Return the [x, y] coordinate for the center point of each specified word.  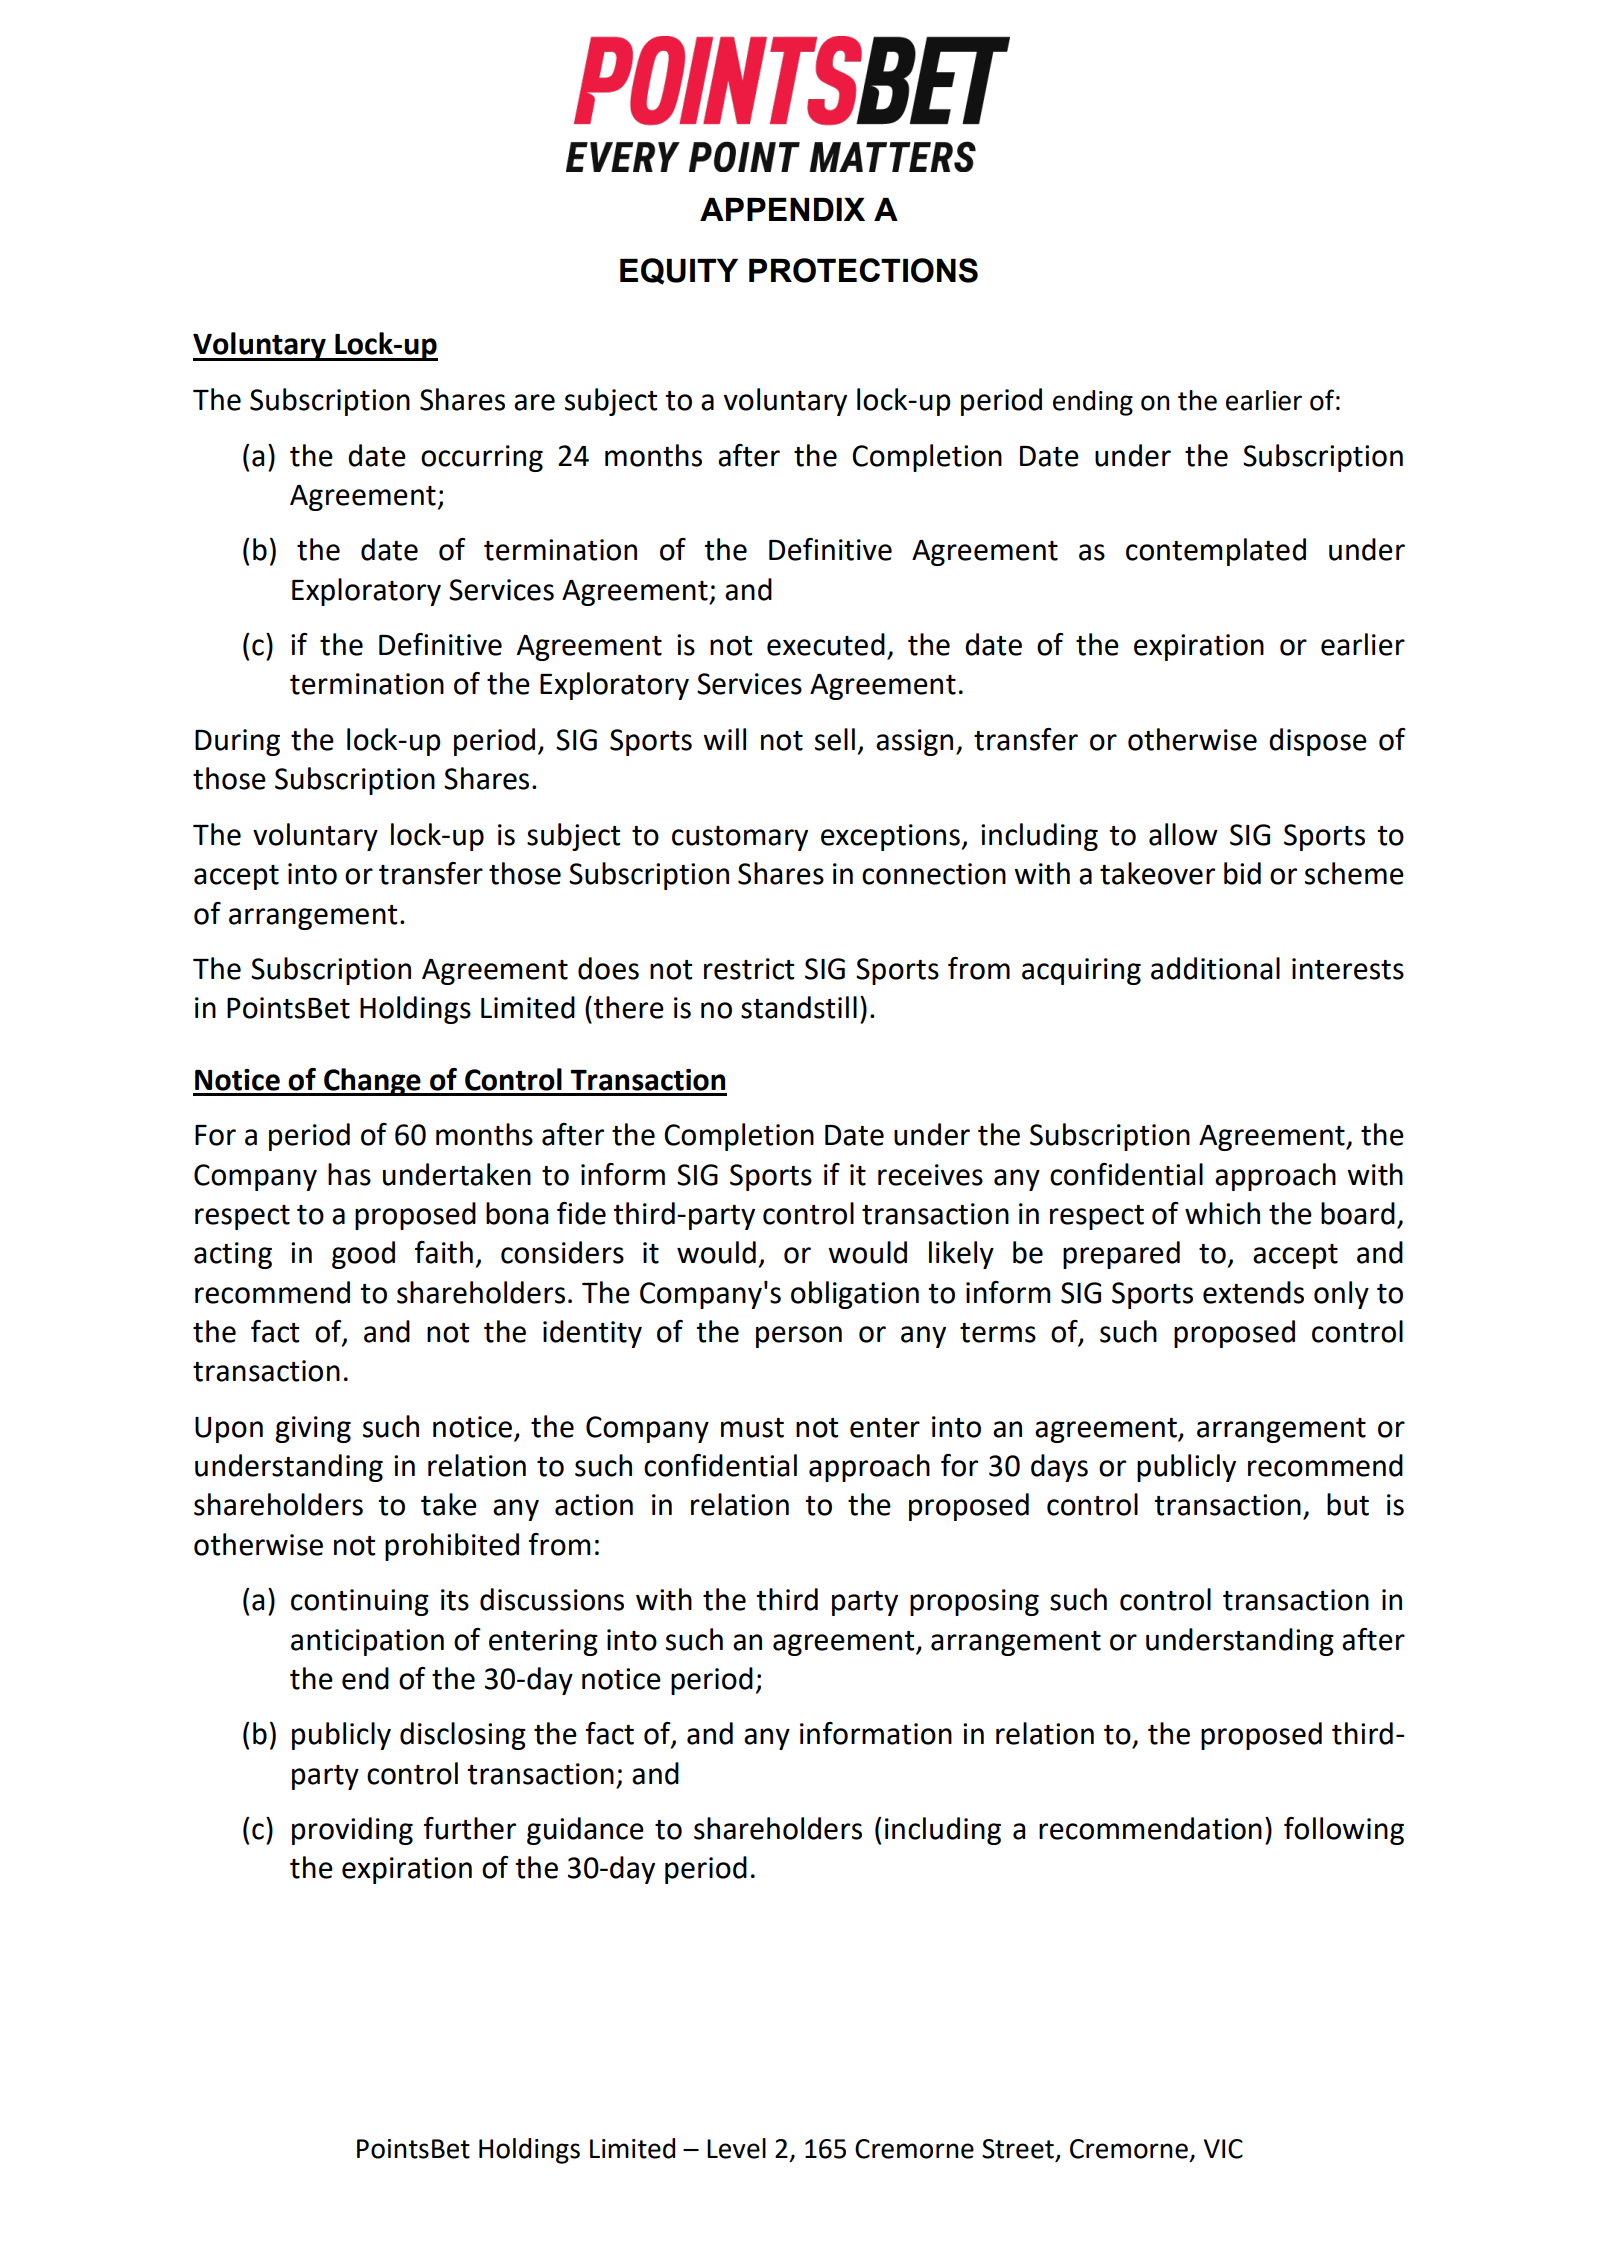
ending [1093, 403]
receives [930, 1175]
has [349, 1174]
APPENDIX [782, 209]
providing [352, 1831]
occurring [482, 458]
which [1222, 1213]
